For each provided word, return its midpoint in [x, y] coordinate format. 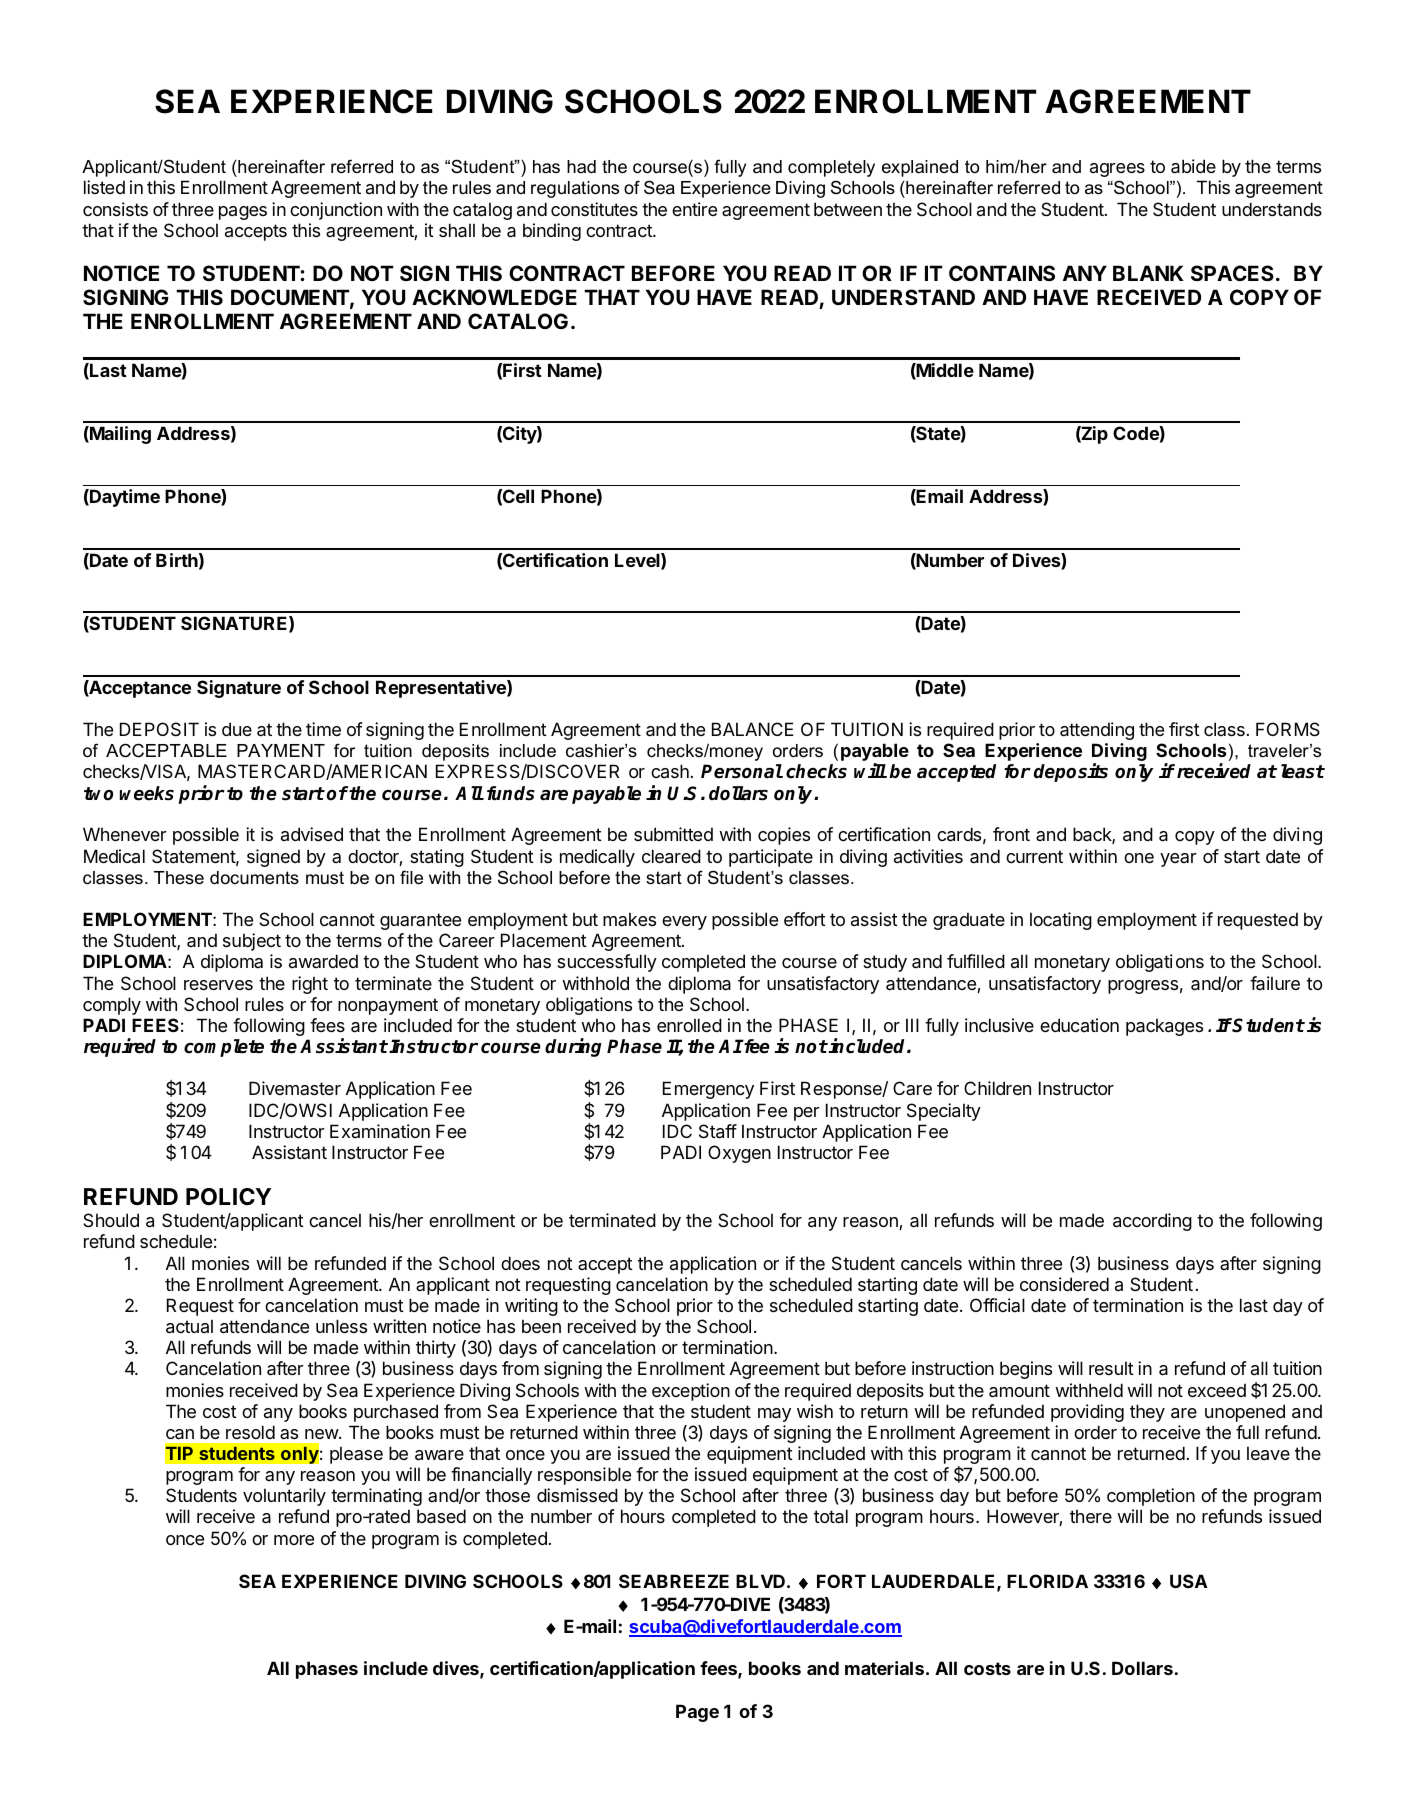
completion [1151, 1497]
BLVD [760, 1581]
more [294, 1540]
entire [694, 209]
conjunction [336, 211]
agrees [1117, 170]
